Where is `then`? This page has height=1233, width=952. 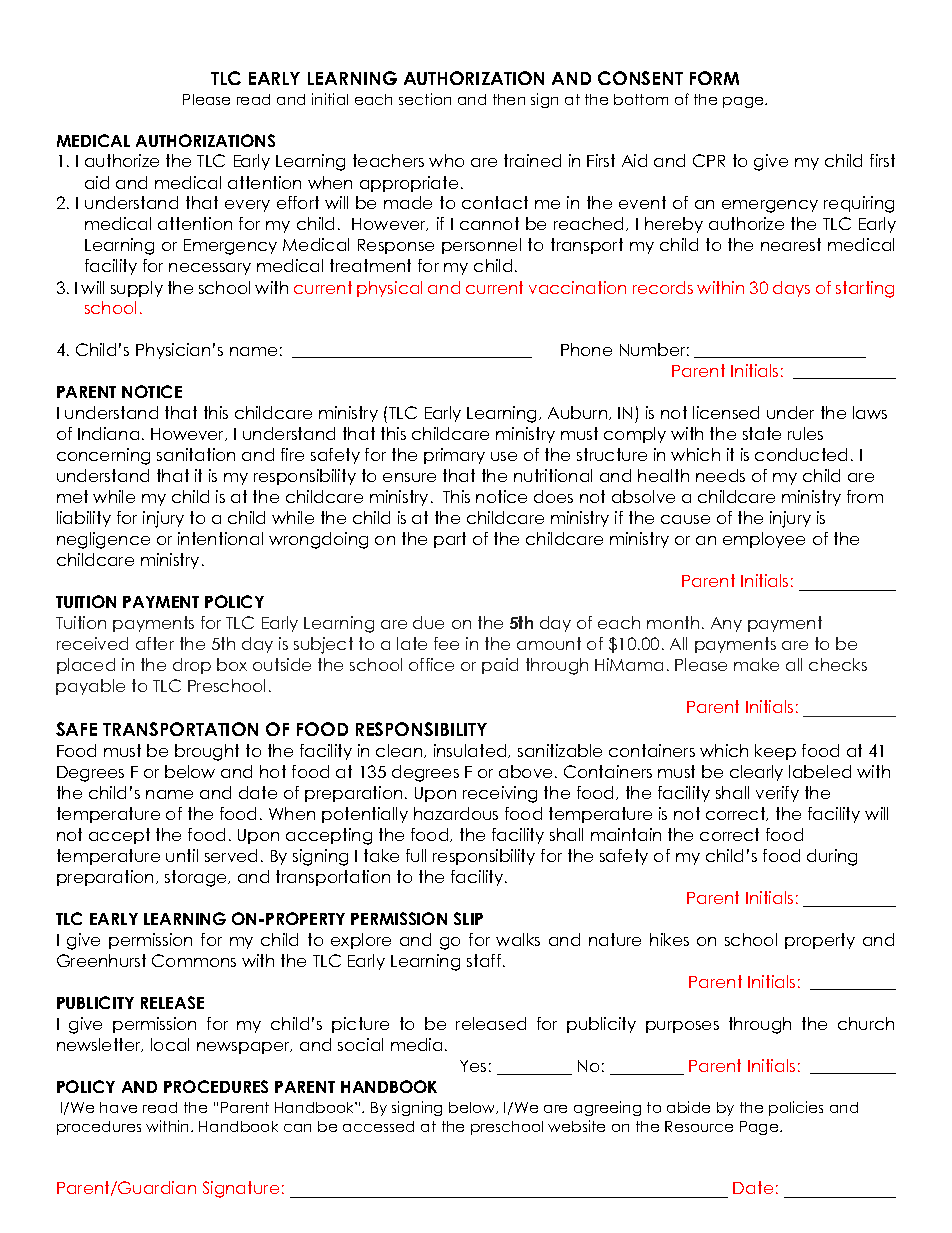 then is located at coordinates (509, 99).
